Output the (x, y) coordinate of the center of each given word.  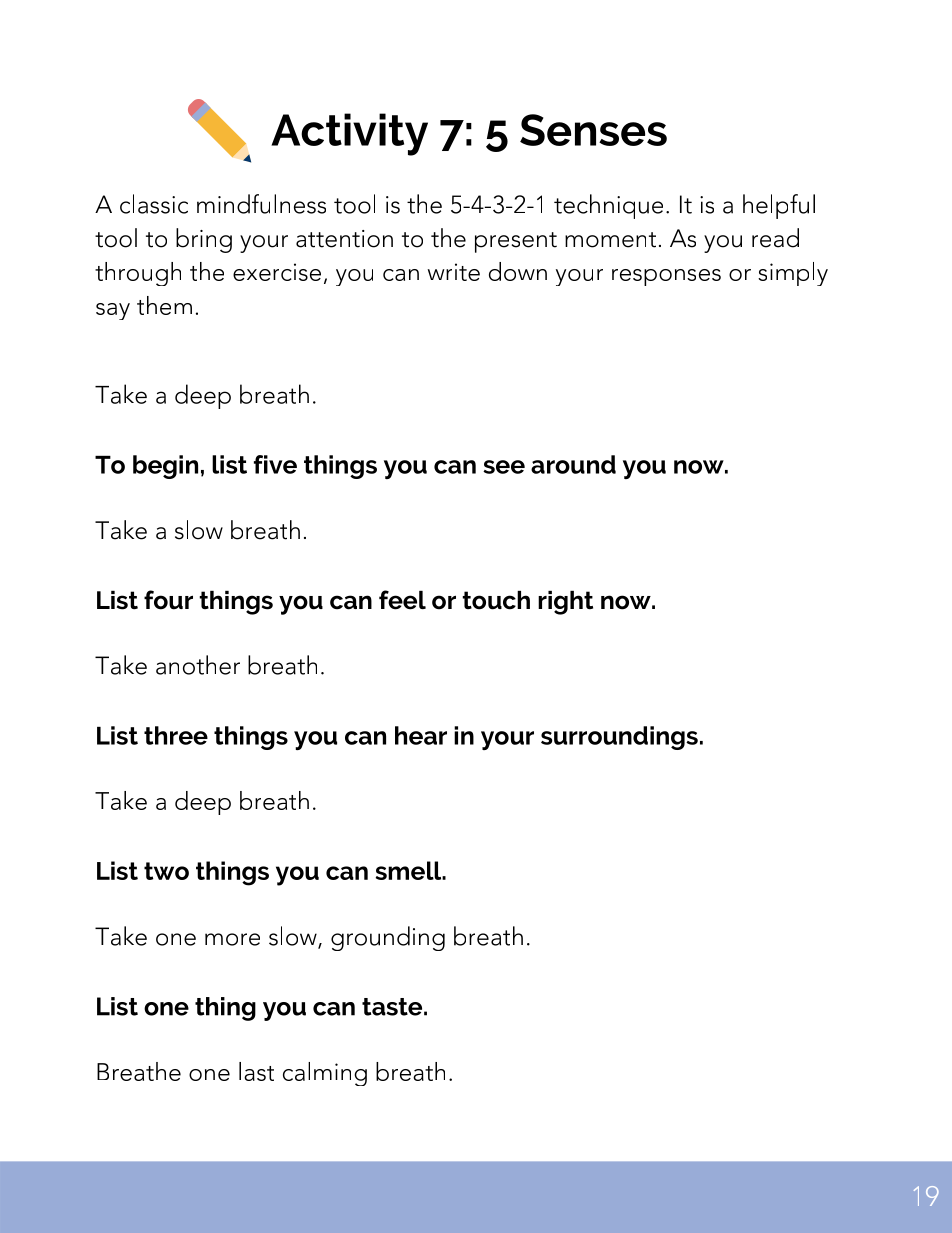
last (256, 1071)
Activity (349, 134)
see (504, 467)
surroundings (619, 738)
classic (154, 204)
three (176, 735)
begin (165, 467)
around (573, 464)
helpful (779, 206)
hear (421, 735)
